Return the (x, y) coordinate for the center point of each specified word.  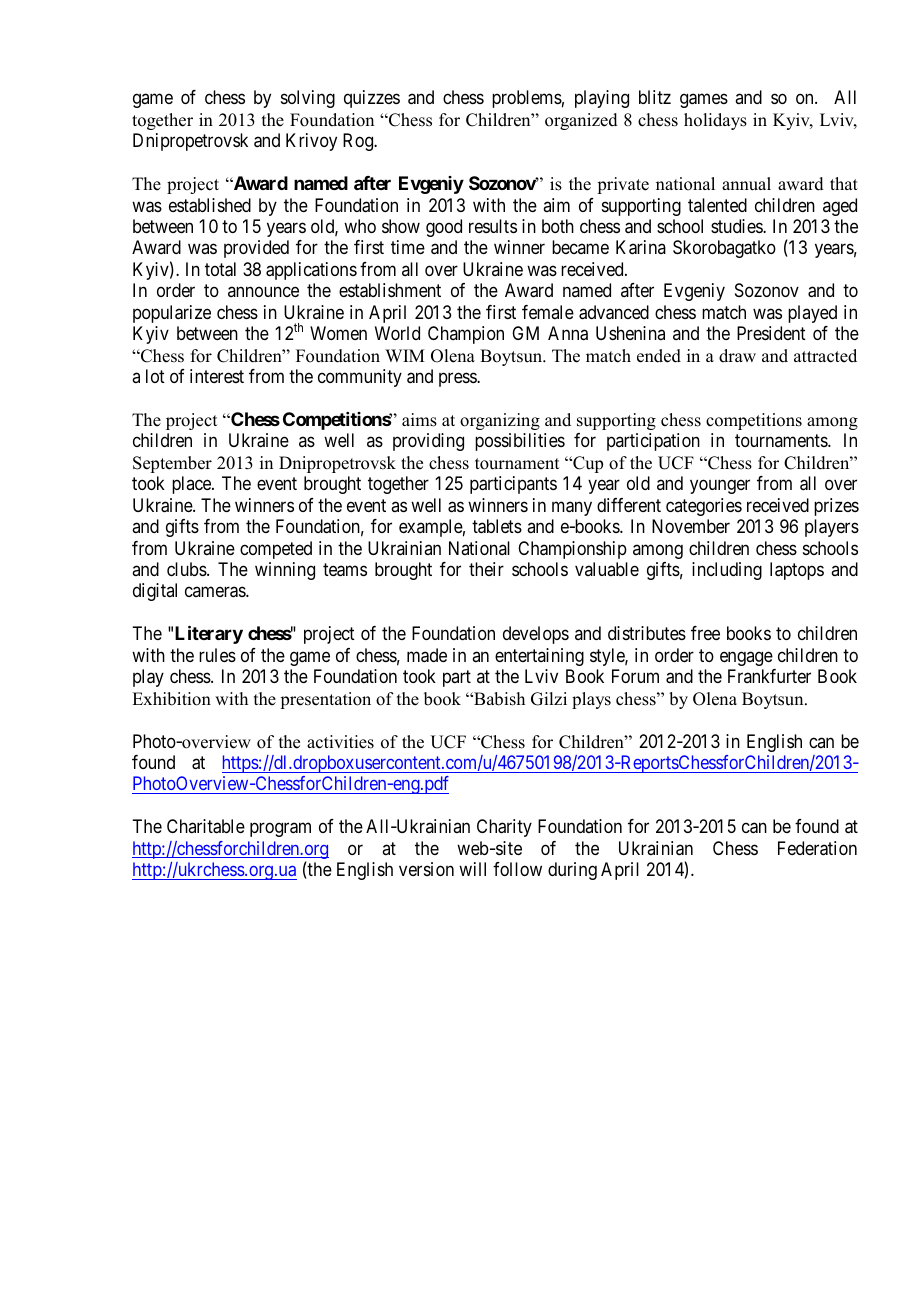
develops (536, 635)
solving (308, 99)
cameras (216, 592)
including (727, 571)
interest (217, 376)
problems (527, 99)
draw (737, 356)
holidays (715, 121)
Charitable (206, 826)
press (458, 380)
